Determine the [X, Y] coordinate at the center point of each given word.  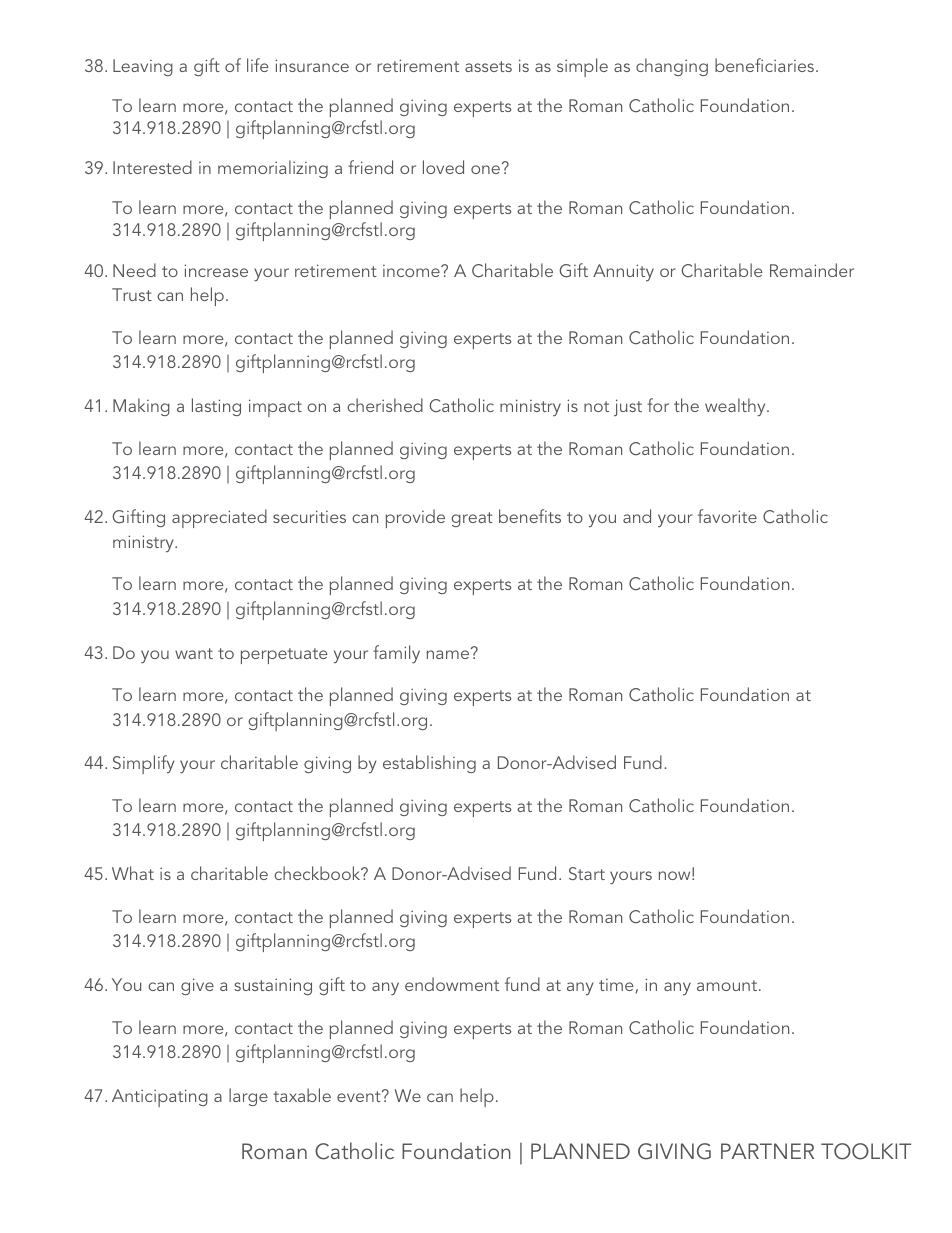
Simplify [144, 764]
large [248, 1097]
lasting [216, 407]
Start [587, 873]
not [596, 406]
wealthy [736, 407]
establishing [429, 764]
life [258, 65]
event [360, 1096]
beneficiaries [764, 65]
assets [488, 66]
